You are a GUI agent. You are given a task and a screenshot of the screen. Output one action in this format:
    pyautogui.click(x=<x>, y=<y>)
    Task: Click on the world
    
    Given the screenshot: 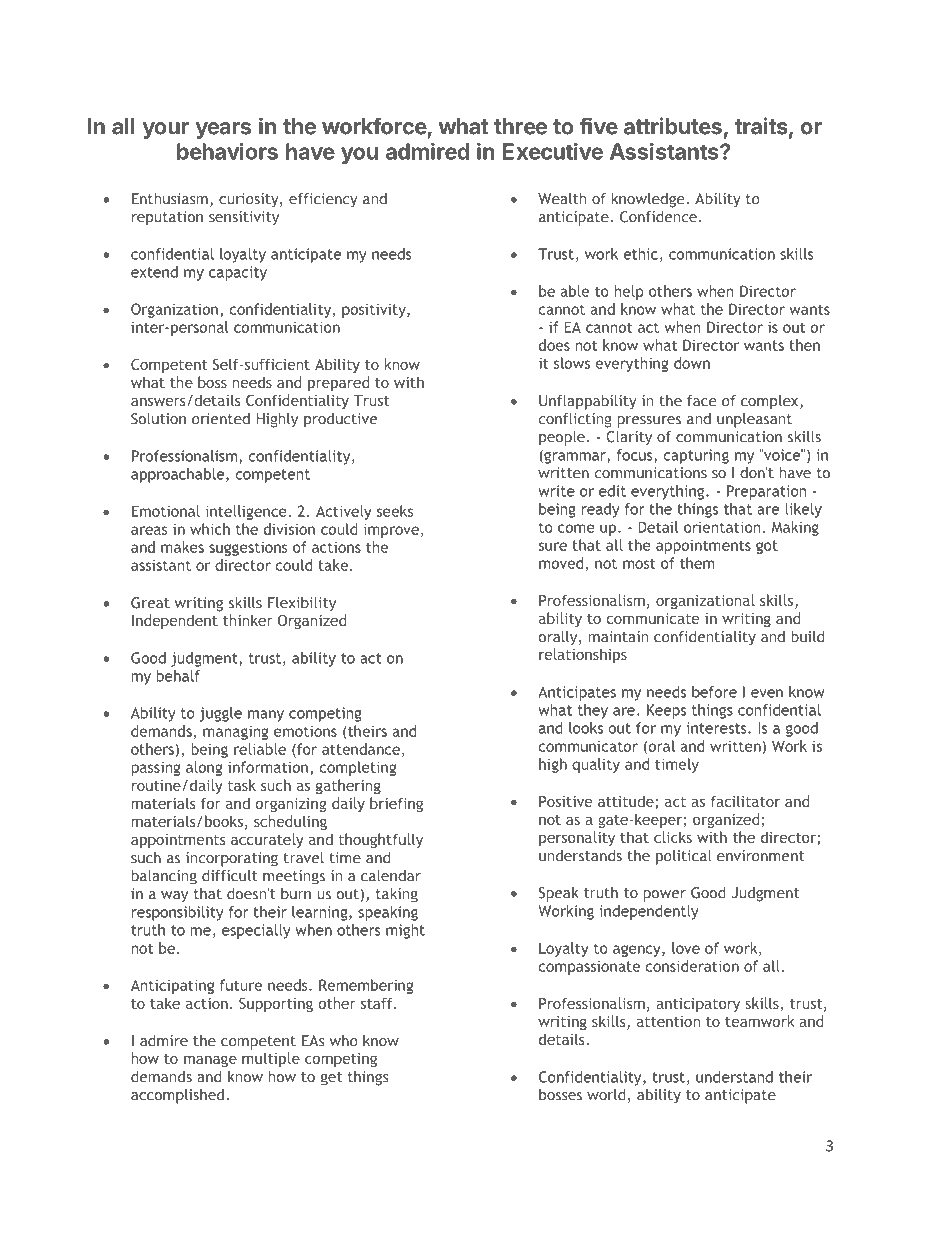 What is the action you would take?
    pyautogui.click(x=606, y=1095)
